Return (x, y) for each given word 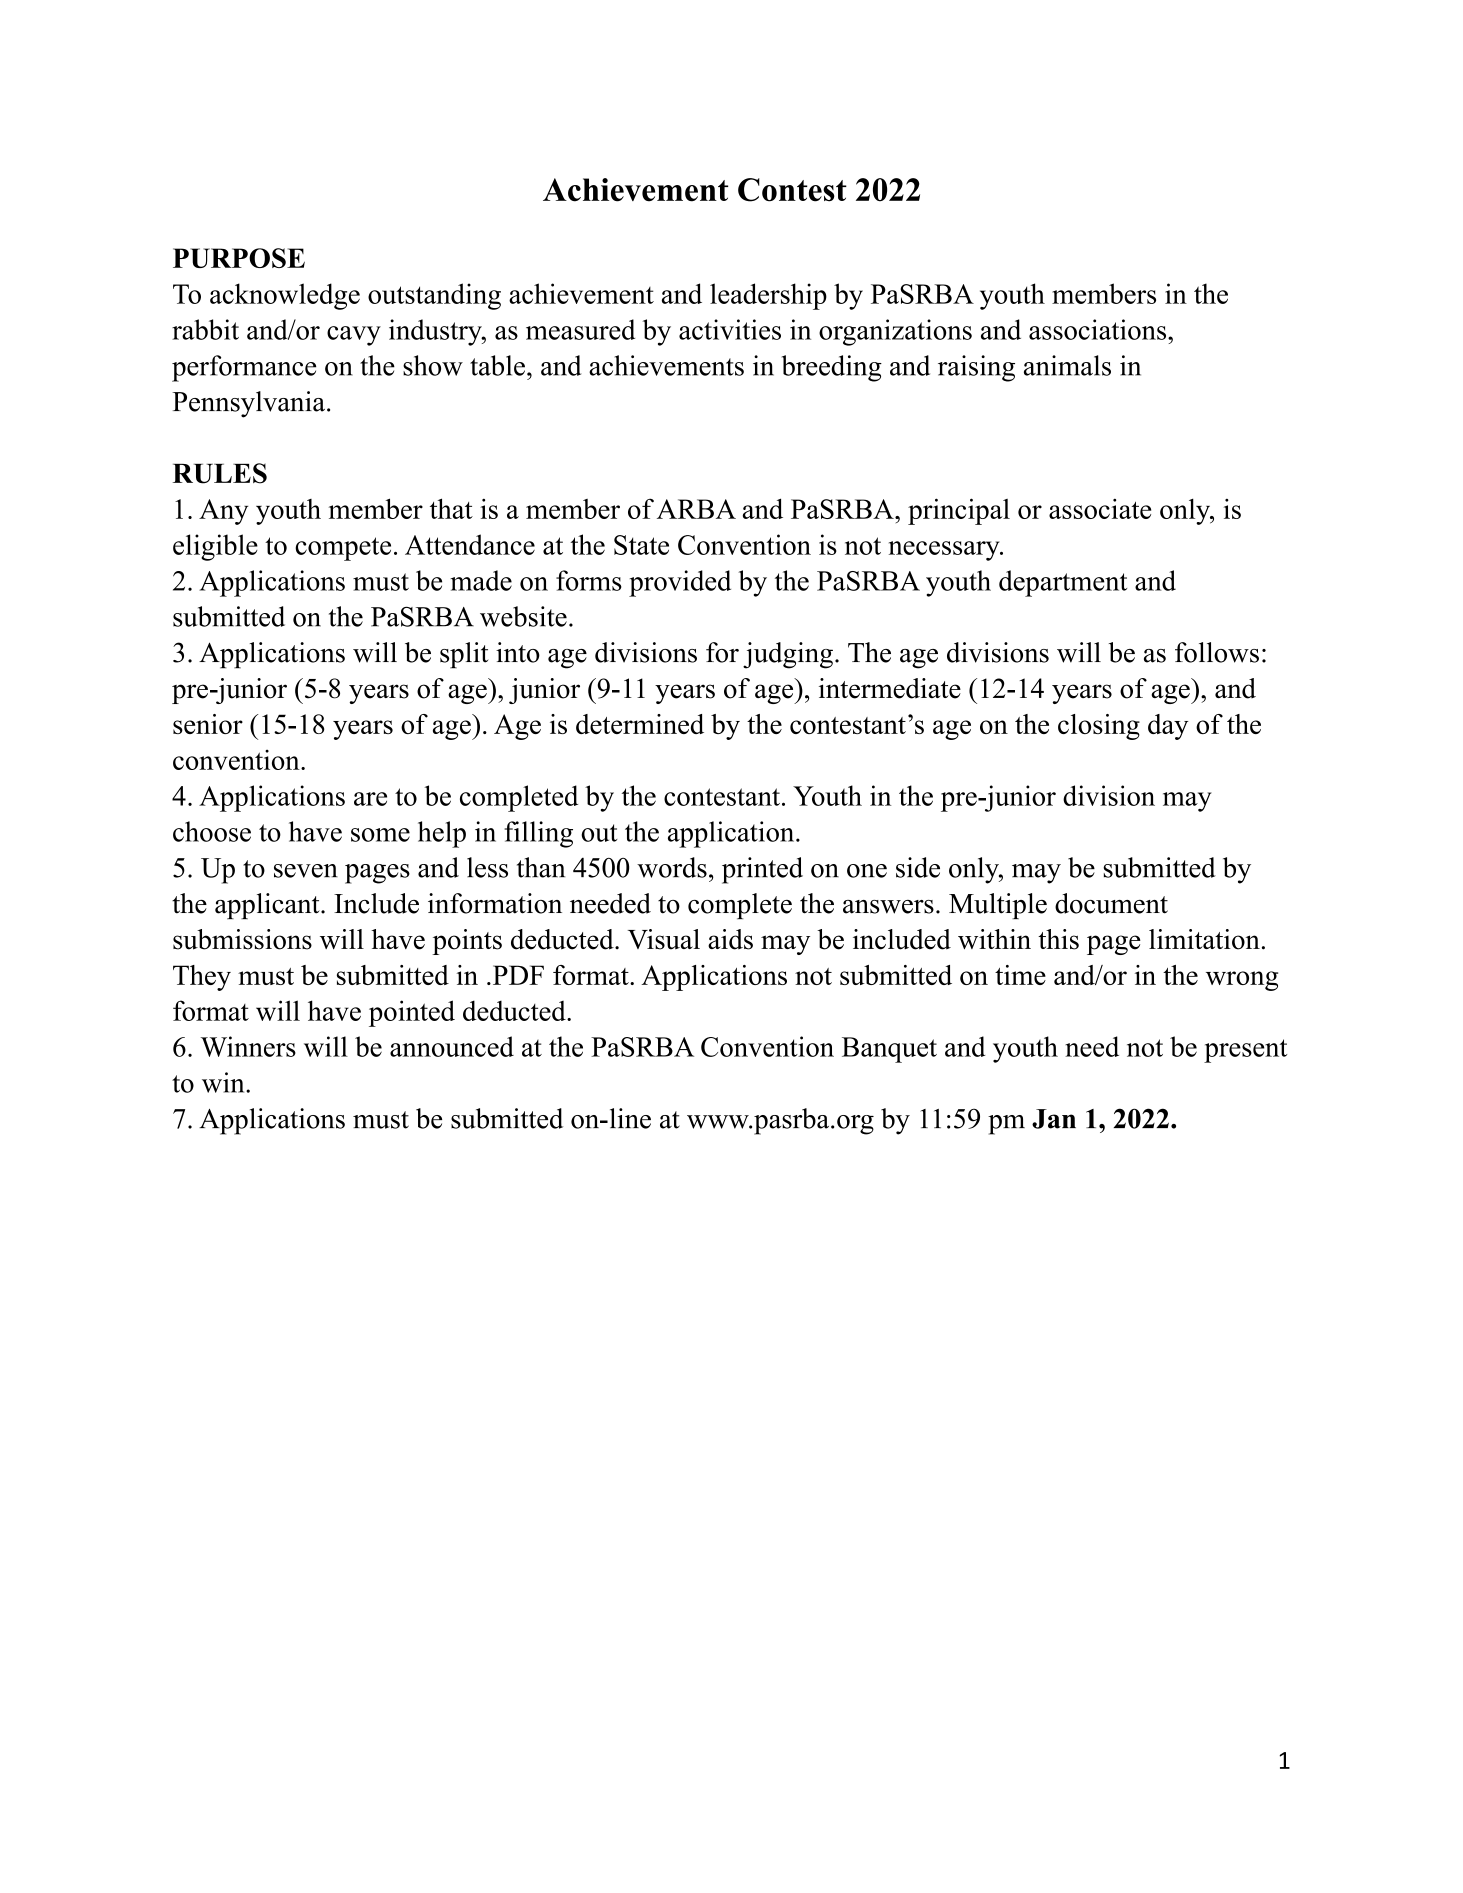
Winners (248, 1046)
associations (1099, 329)
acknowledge (285, 296)
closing (1099, 727)
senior (208, 724)
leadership (768, 296)
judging (788, 655)
